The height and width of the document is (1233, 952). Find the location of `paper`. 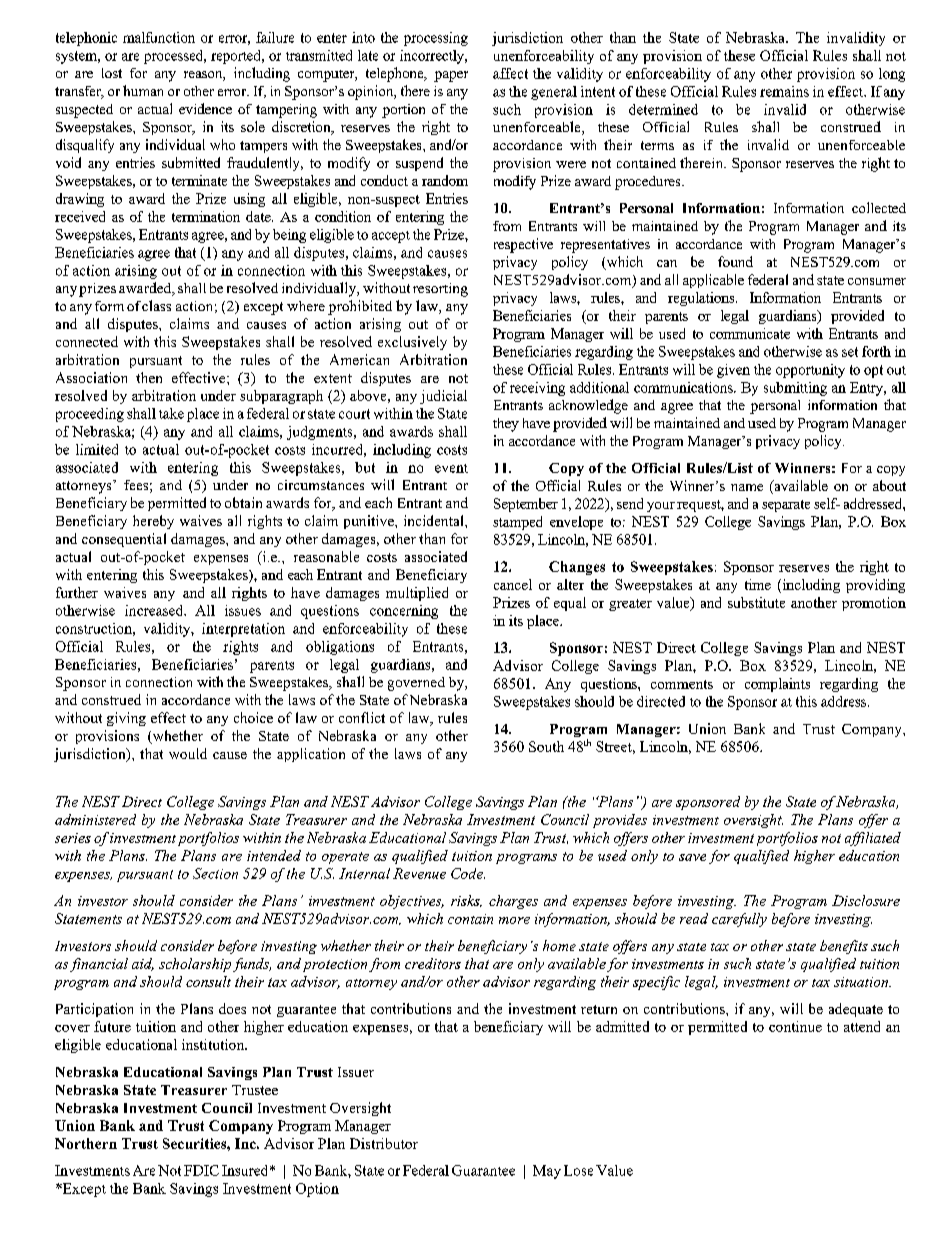

paper is located at coordinates (451, 76).
